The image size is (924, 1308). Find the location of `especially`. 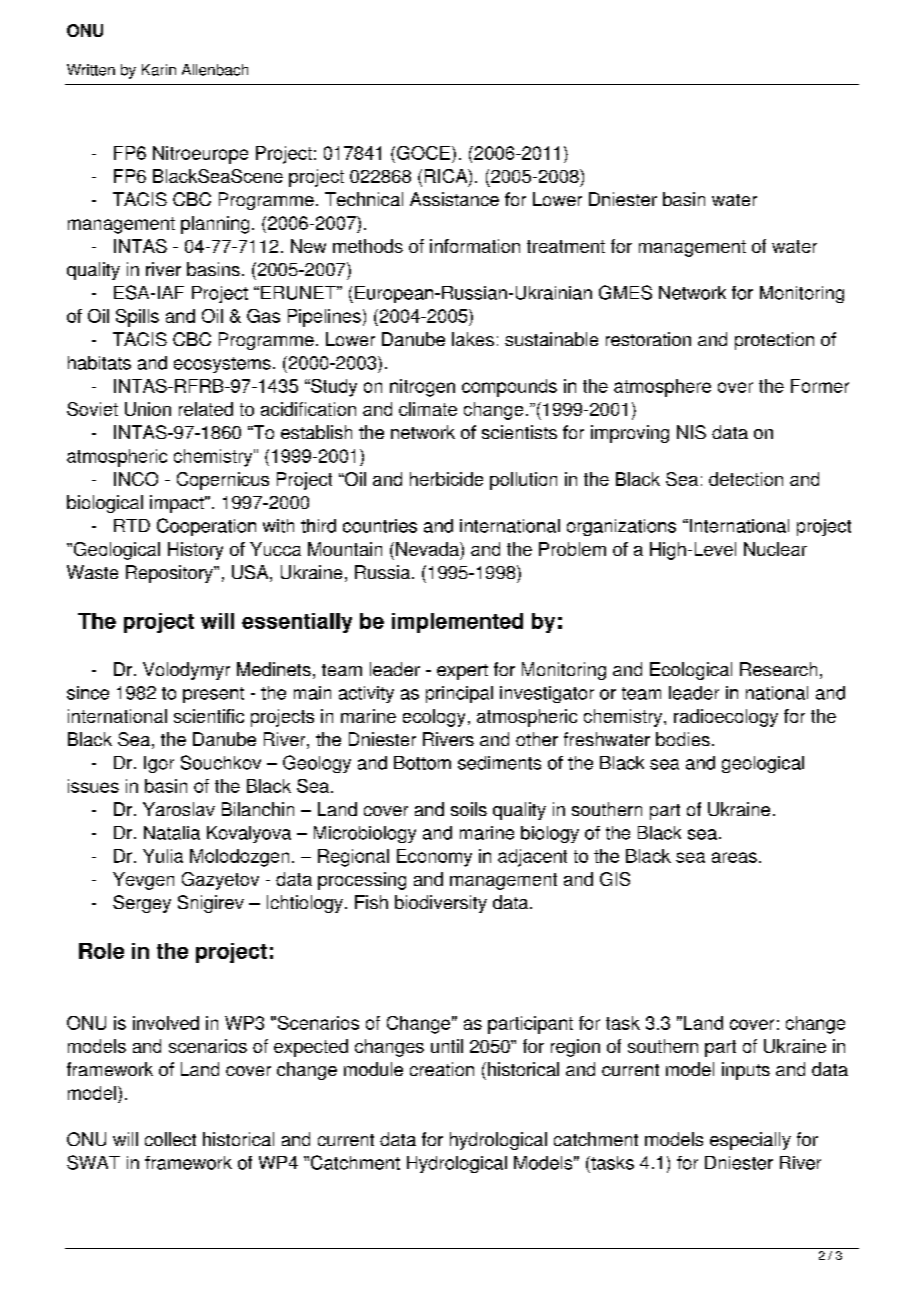

especially is located at coordinates (750, 1141).
